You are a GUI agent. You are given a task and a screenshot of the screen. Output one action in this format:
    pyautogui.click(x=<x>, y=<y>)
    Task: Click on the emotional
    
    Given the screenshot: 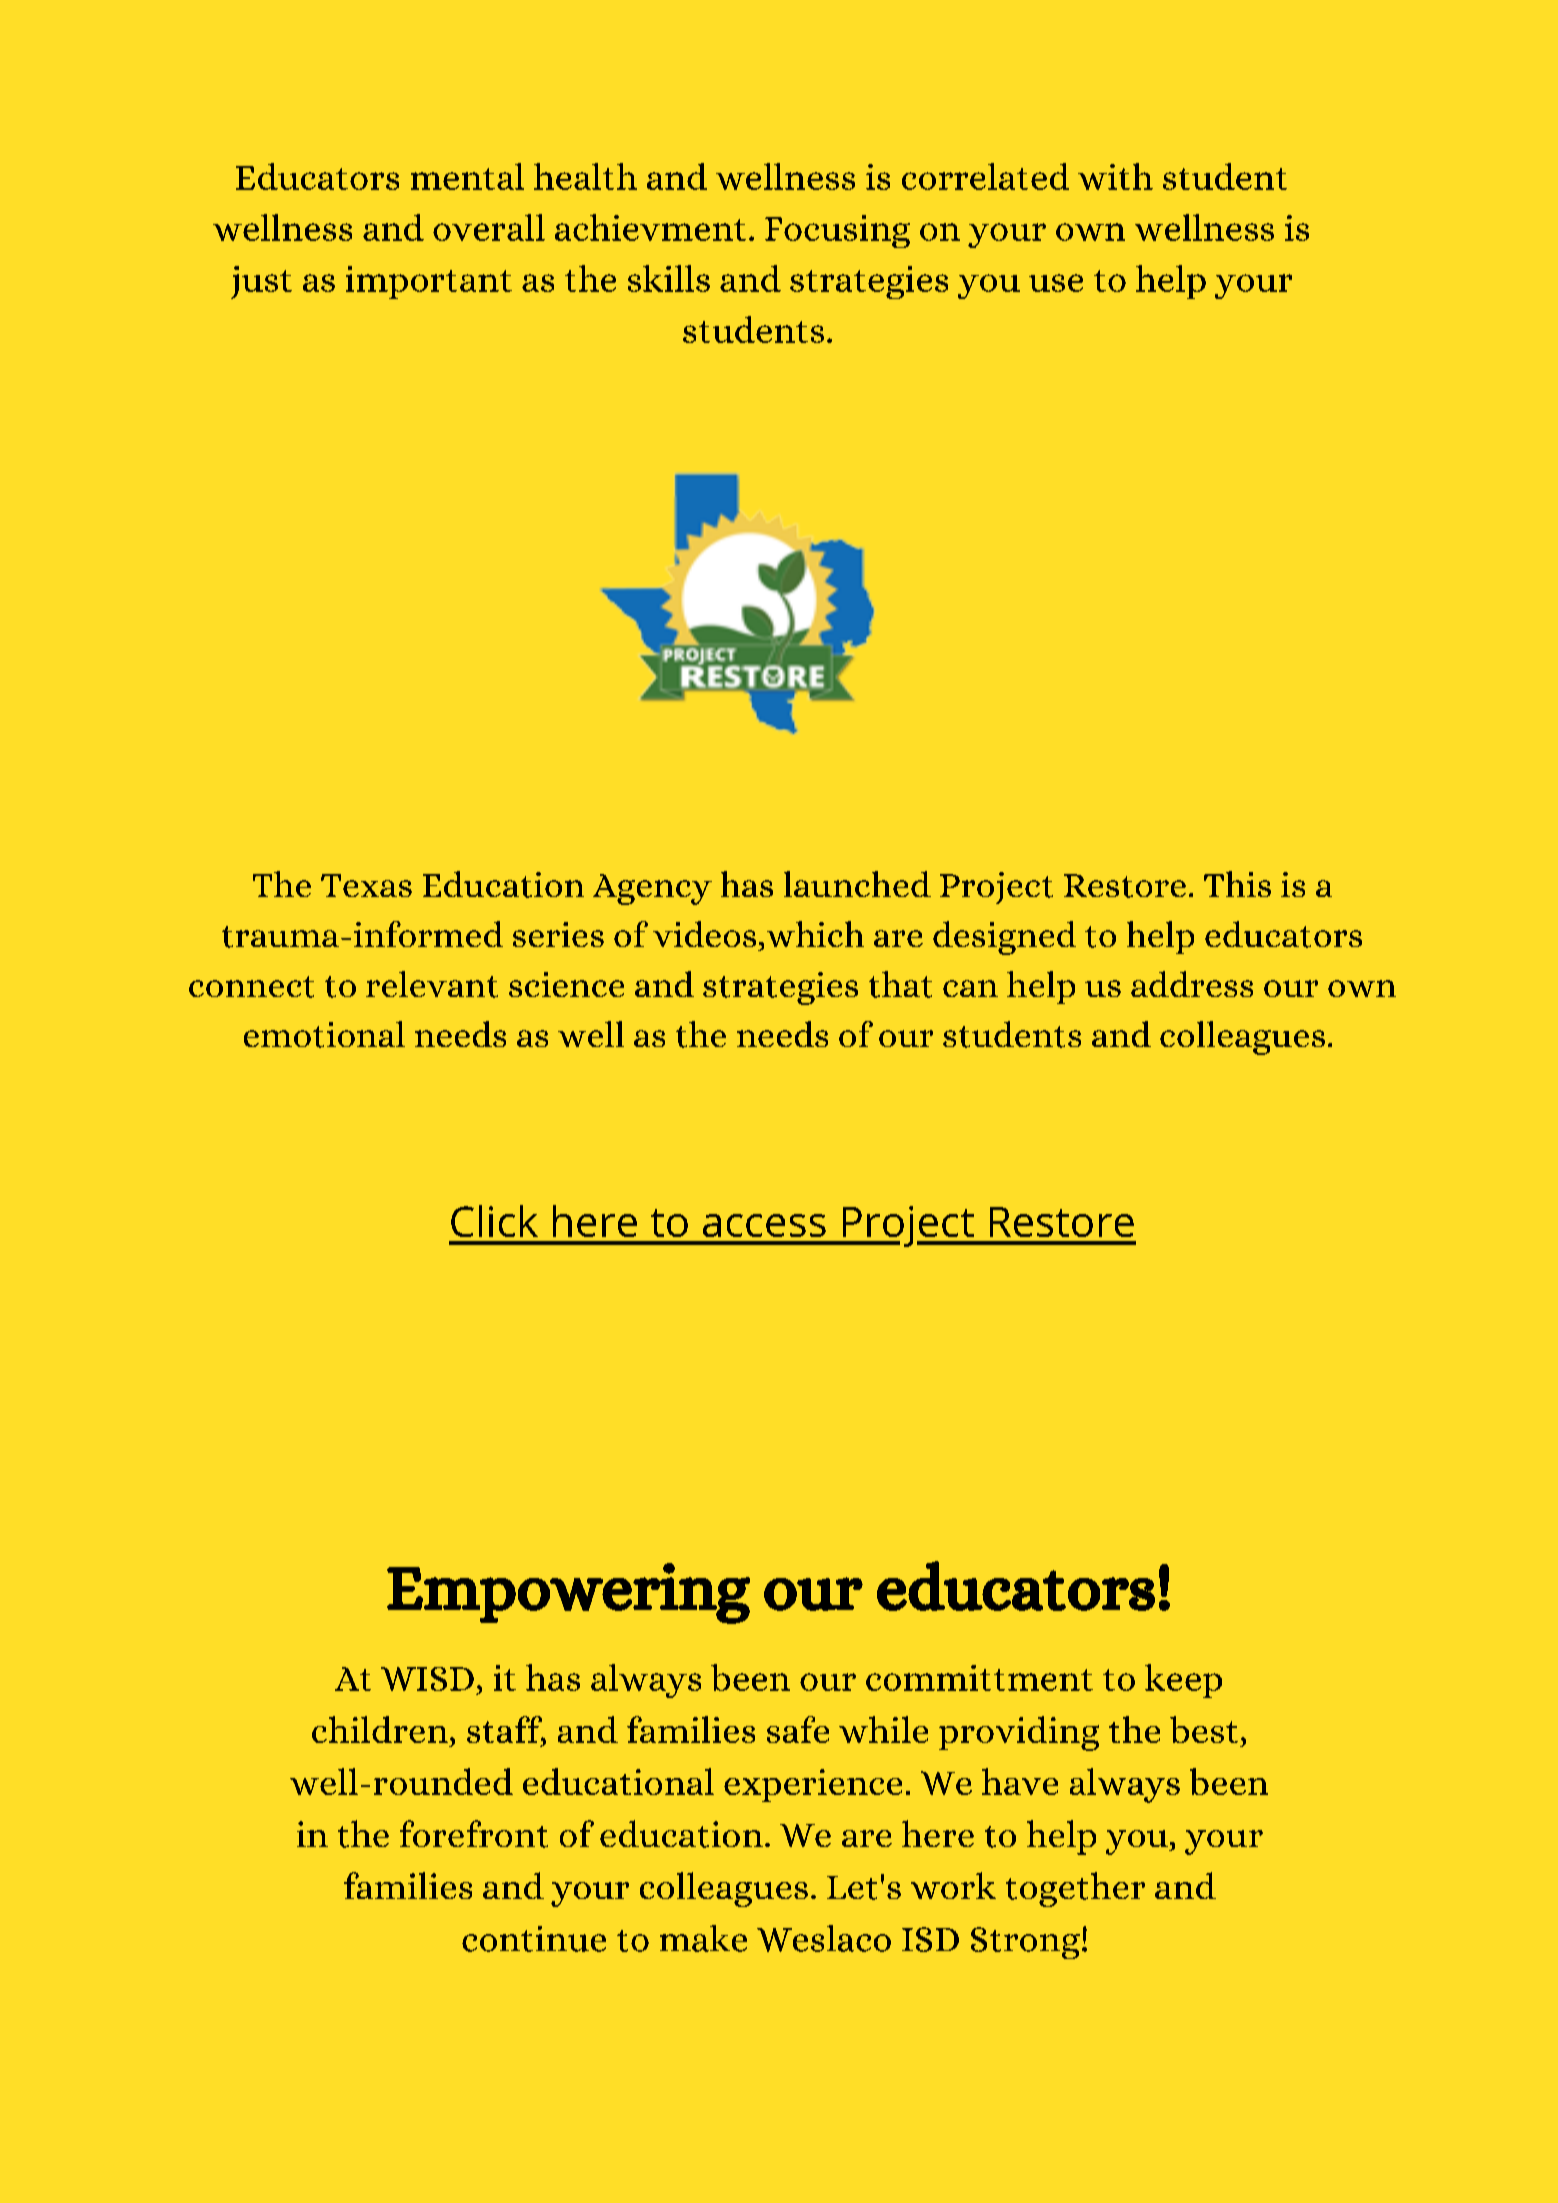 What is the action you would take?
    pyautogui.click(x=324, y=1034)
